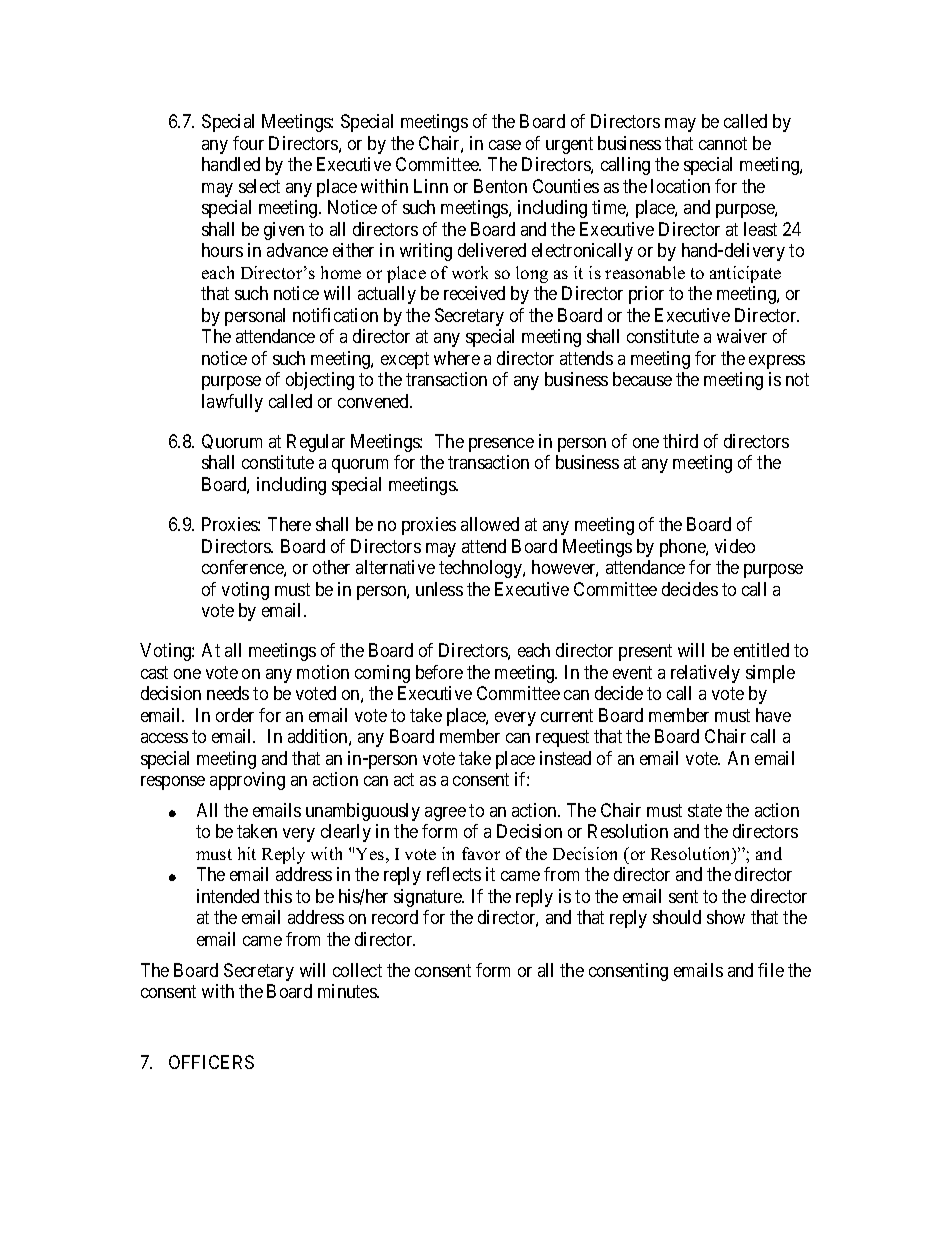  I want to click on select, so click(259, 186).
